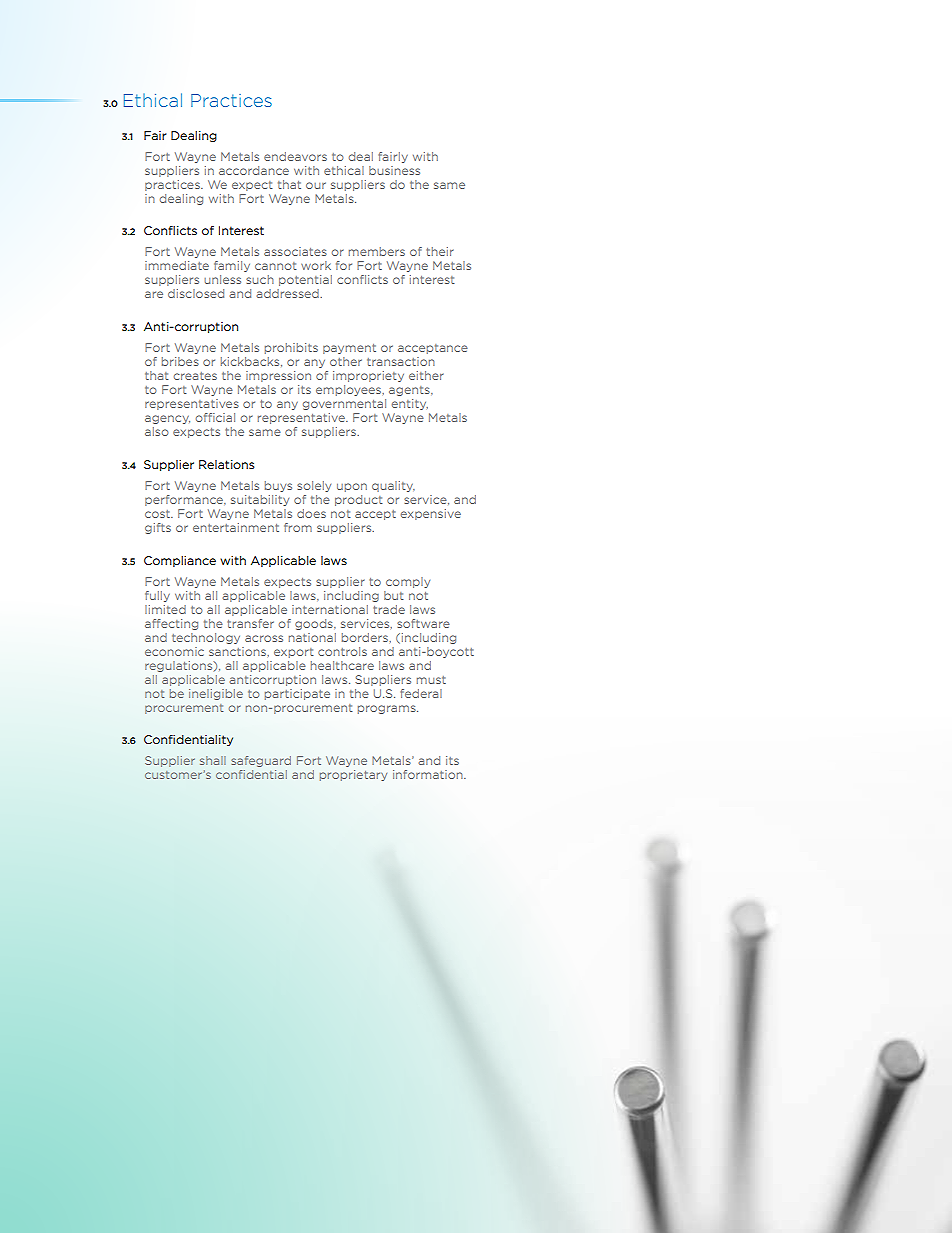  I want to click on shall, so click(213, 760).
